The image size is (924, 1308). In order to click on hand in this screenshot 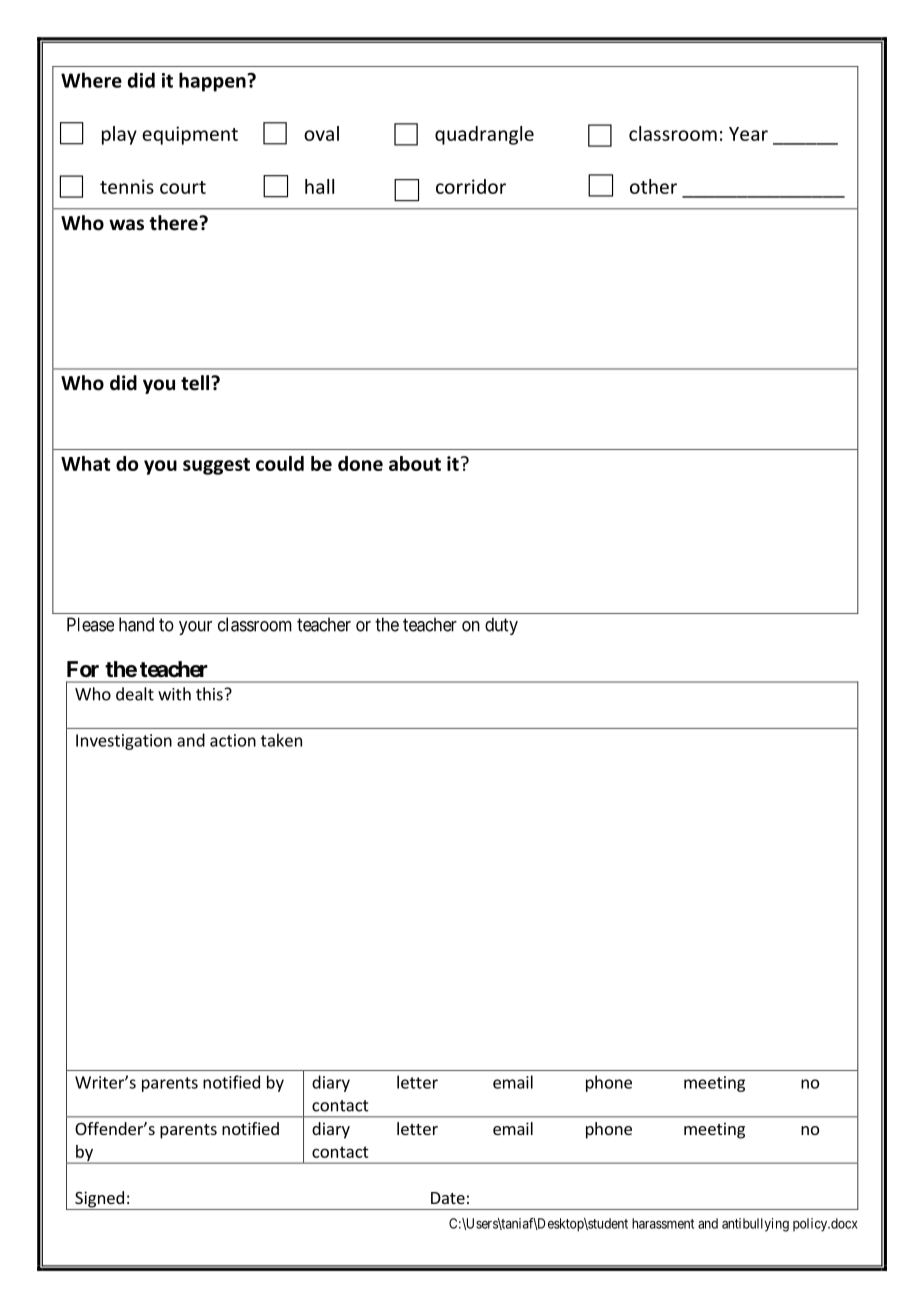, I will do `click(136, 624)`.
